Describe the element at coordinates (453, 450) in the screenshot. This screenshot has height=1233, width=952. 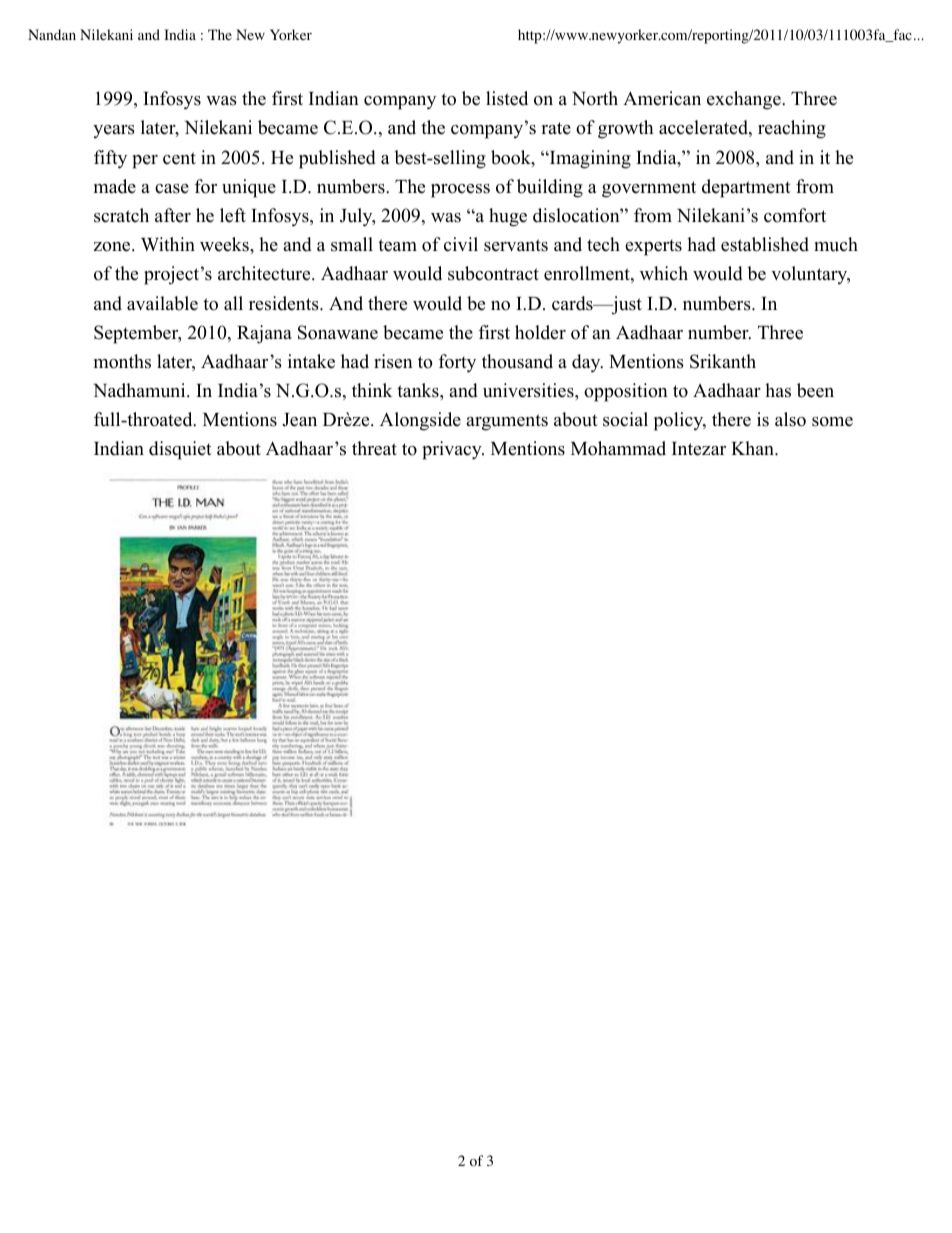
I see `privacy` at that location.
